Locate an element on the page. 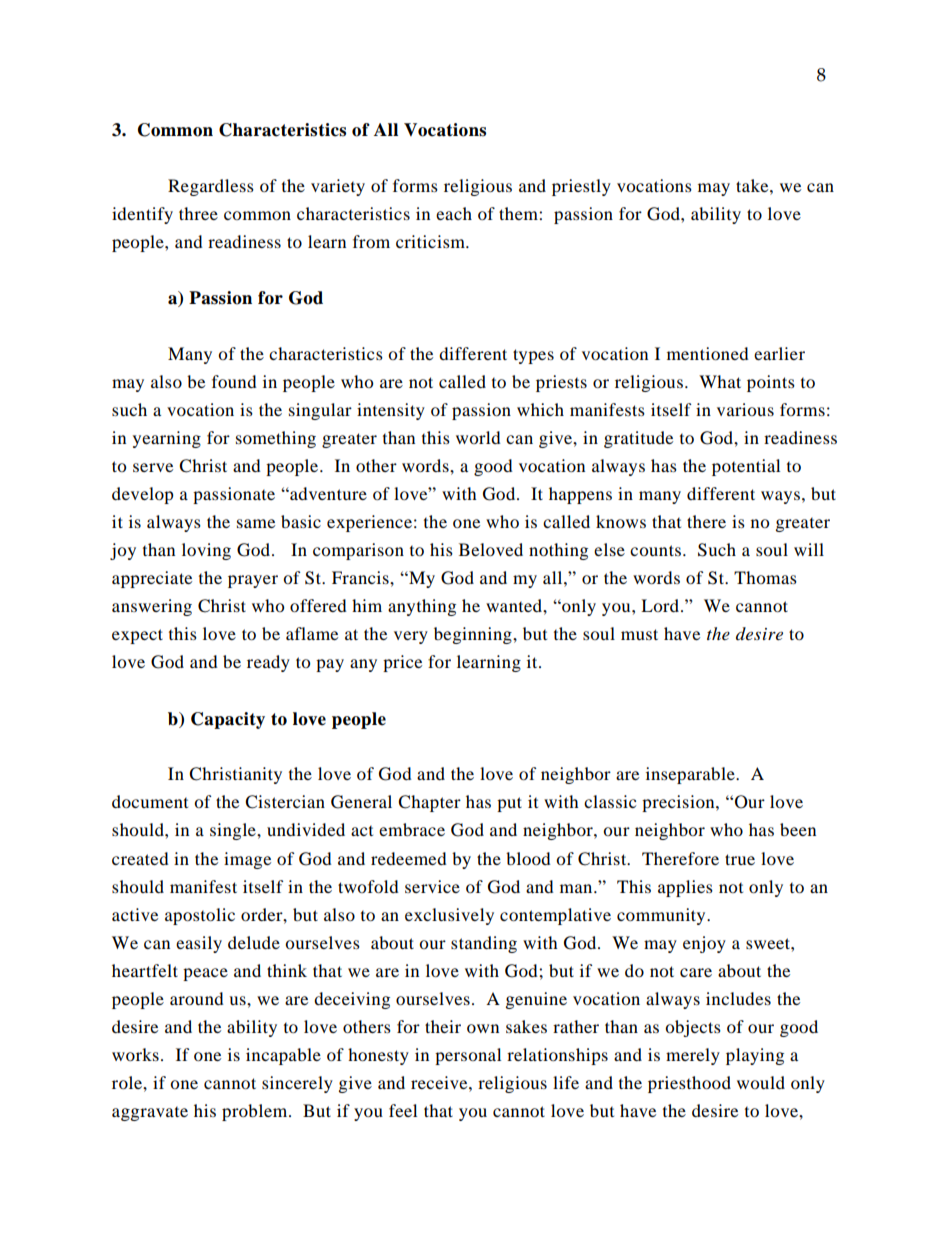 This document has height=1233, width=952. various is located at coordinates (745, 409).
